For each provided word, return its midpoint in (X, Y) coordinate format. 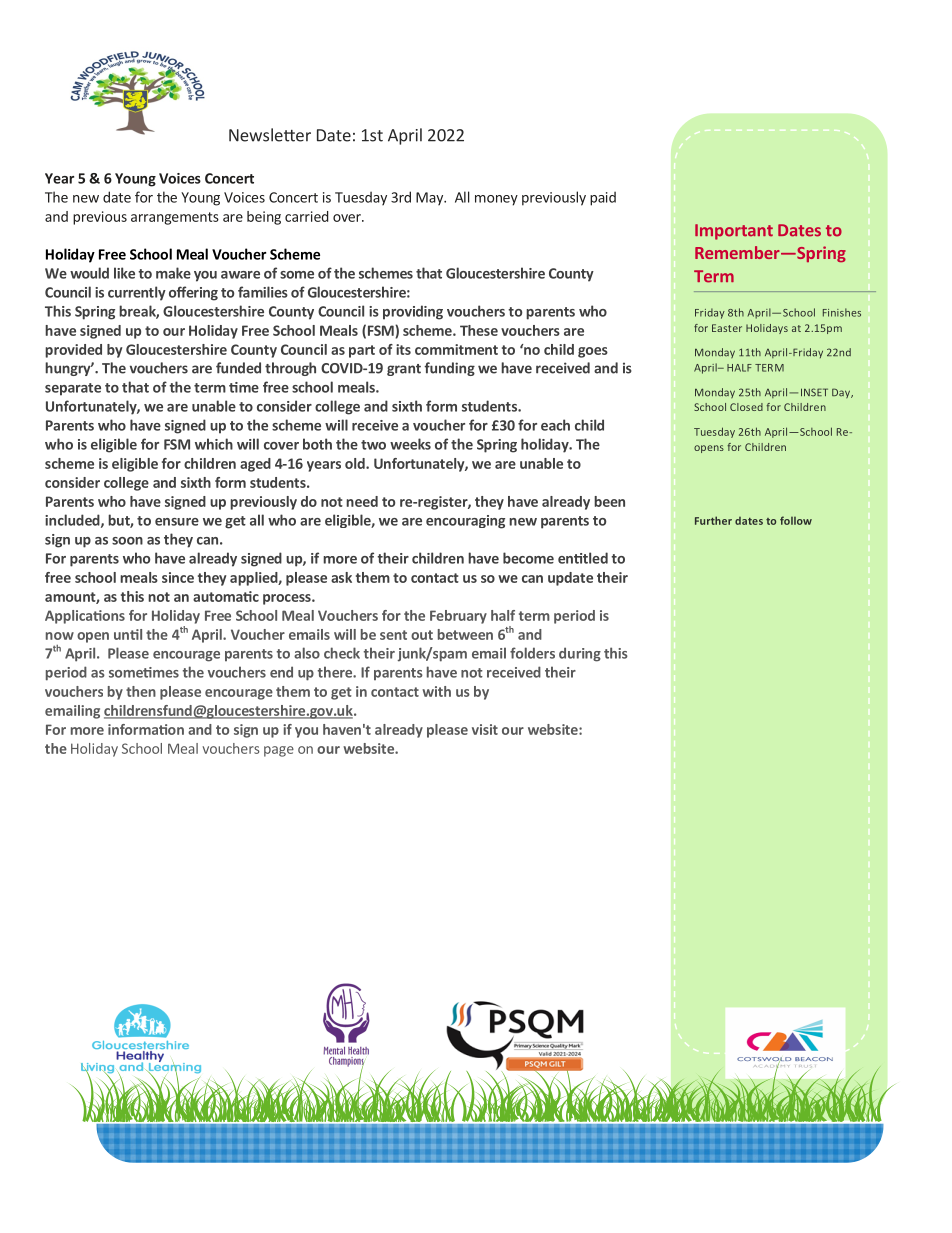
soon (127, 541)
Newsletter (270, 135)
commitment (456, 349)
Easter (727, 328)
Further (713, 520)
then (141, 691)
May (431, 199)
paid (603, 198)
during (580, 654)
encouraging (465, 522)
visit (485, 729)
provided (73, 351)
